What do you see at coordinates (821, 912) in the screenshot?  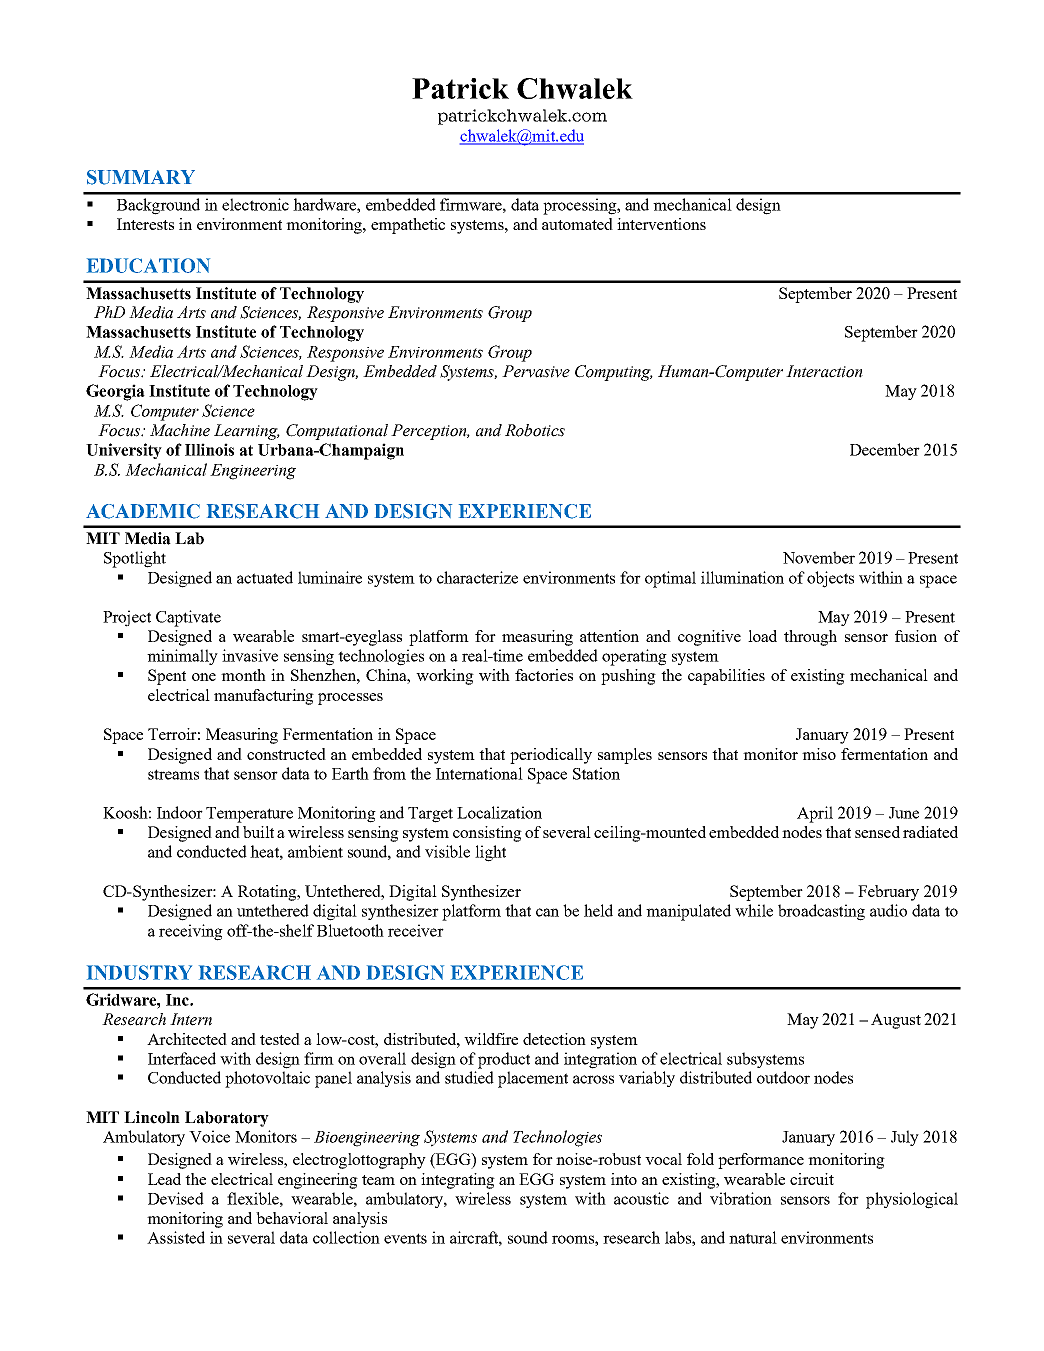 I see `broadcasting` at bounding box center [821, 912].
